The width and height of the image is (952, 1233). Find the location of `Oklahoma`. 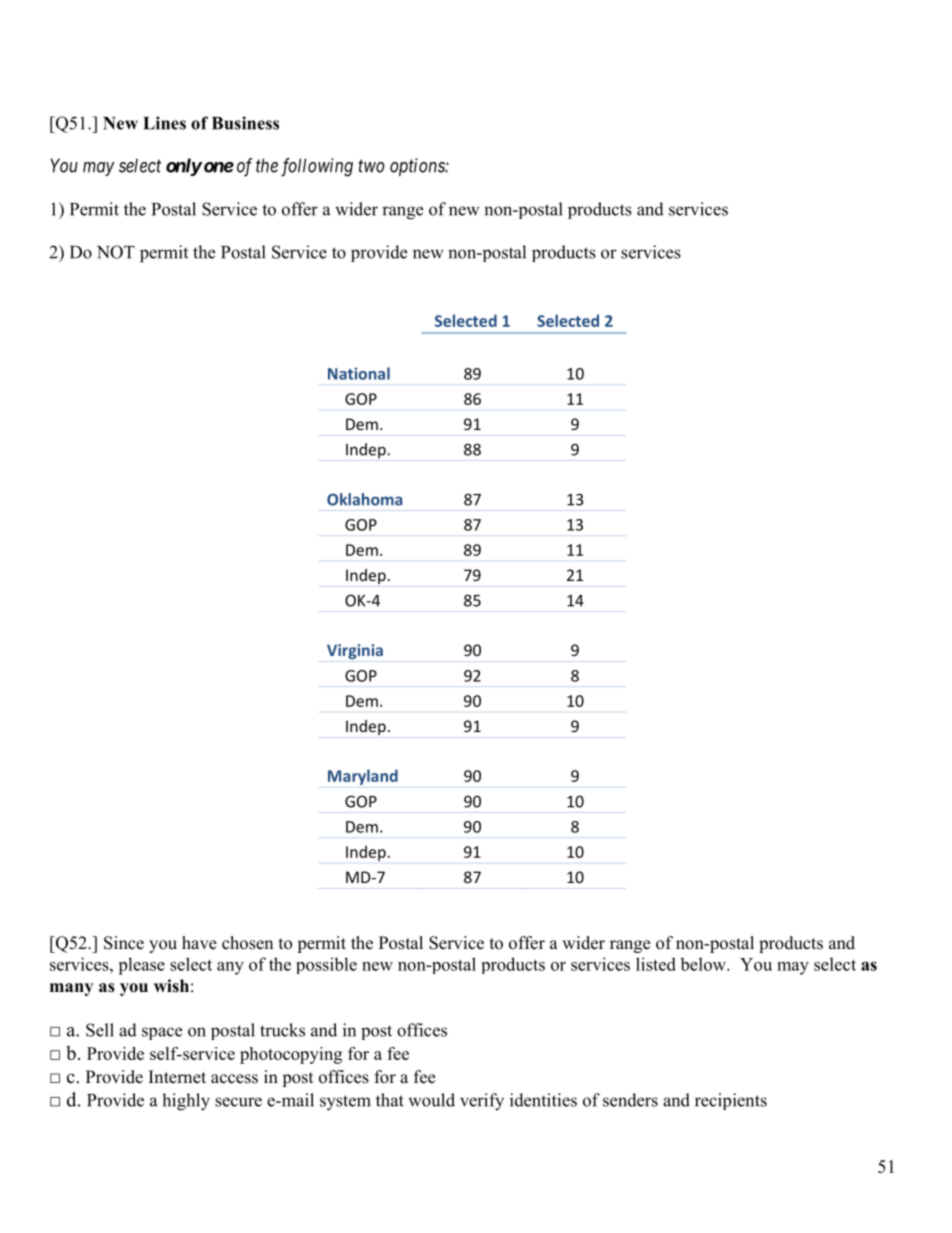

Oklahoma is located at coordinates (364, 499).
